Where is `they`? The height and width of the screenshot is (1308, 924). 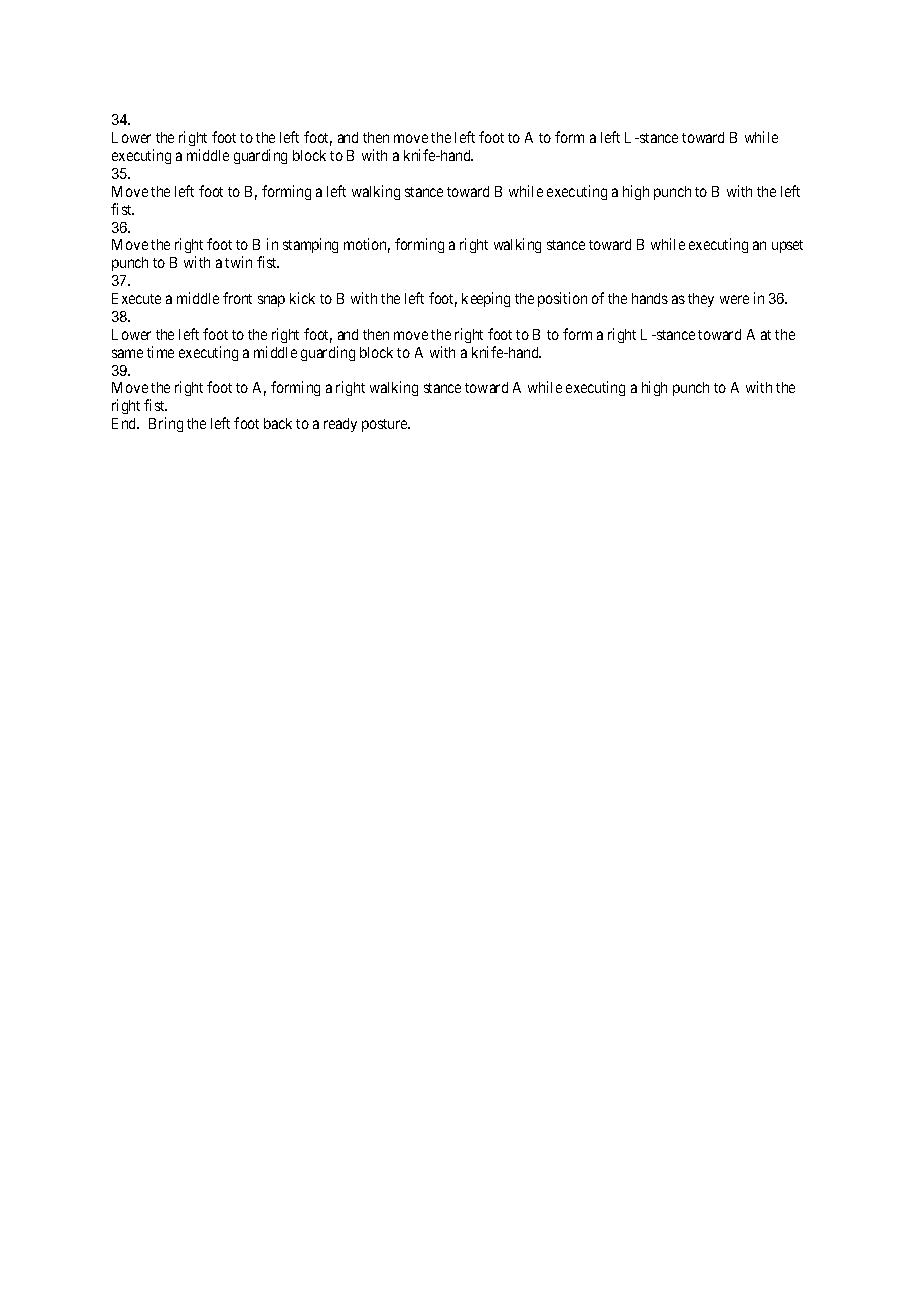
they is located at coordinates (701, 300).
